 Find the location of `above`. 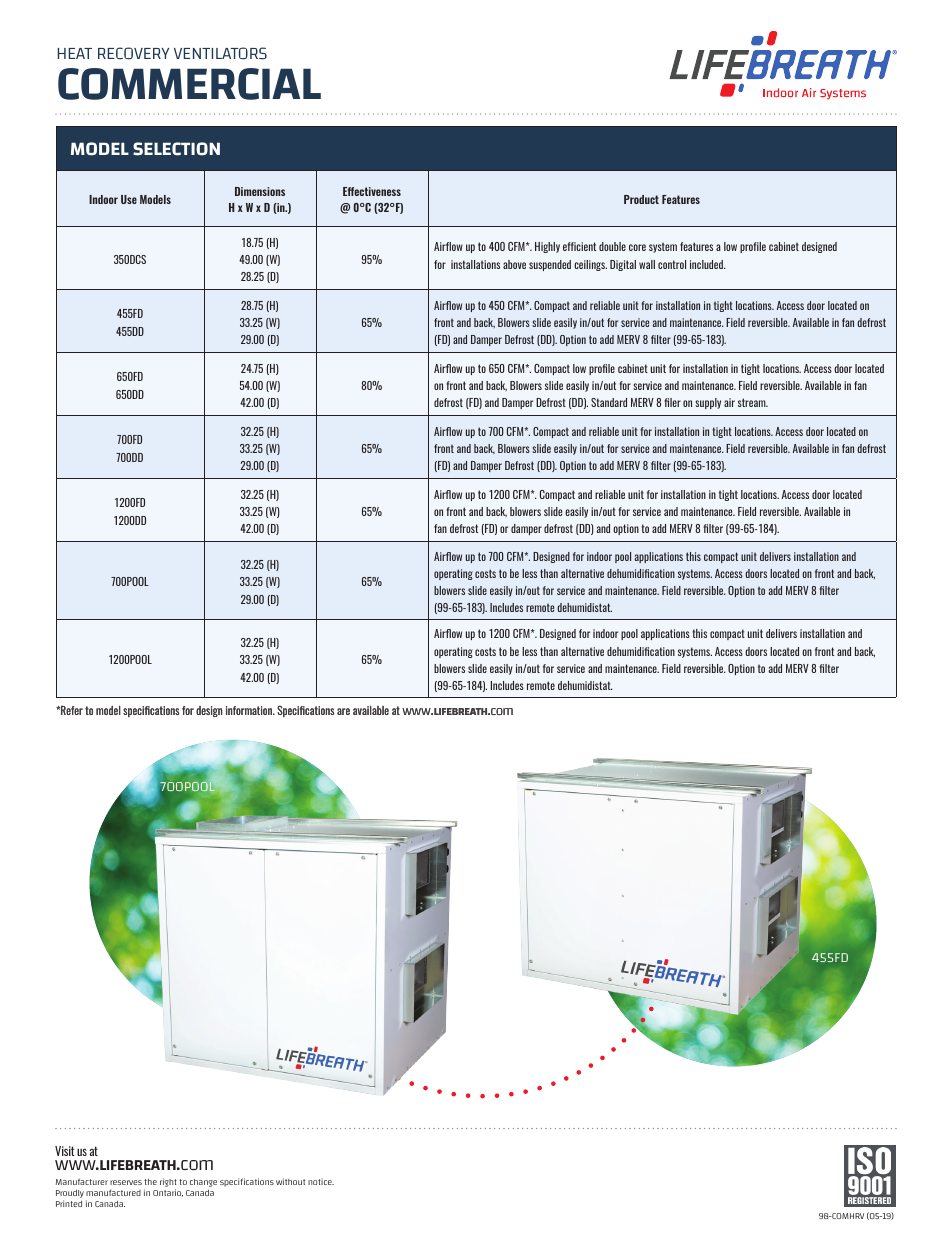

above is located at coordinates (514, 264).
